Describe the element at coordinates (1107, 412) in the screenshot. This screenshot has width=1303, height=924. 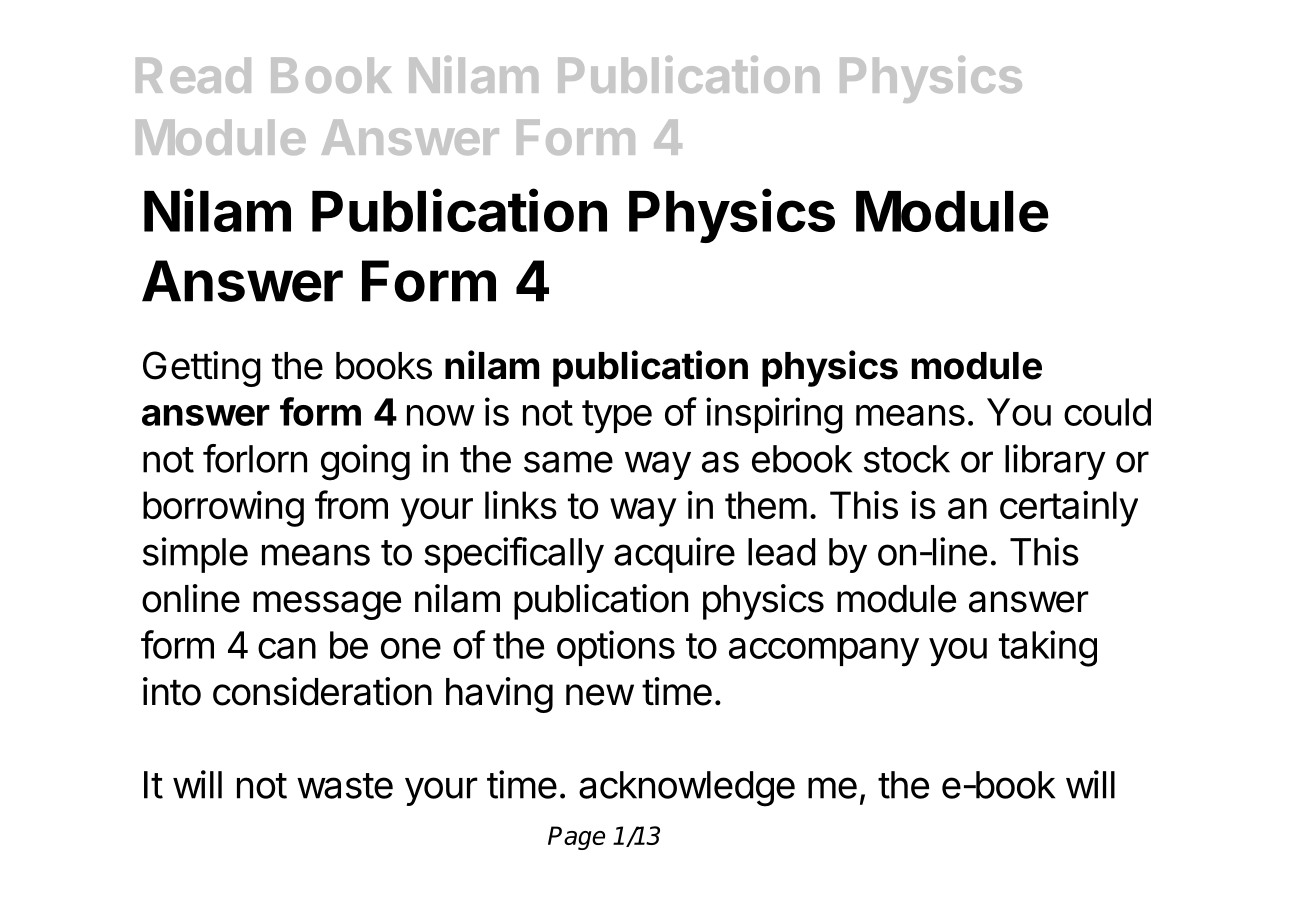
I see `could` at that location.
